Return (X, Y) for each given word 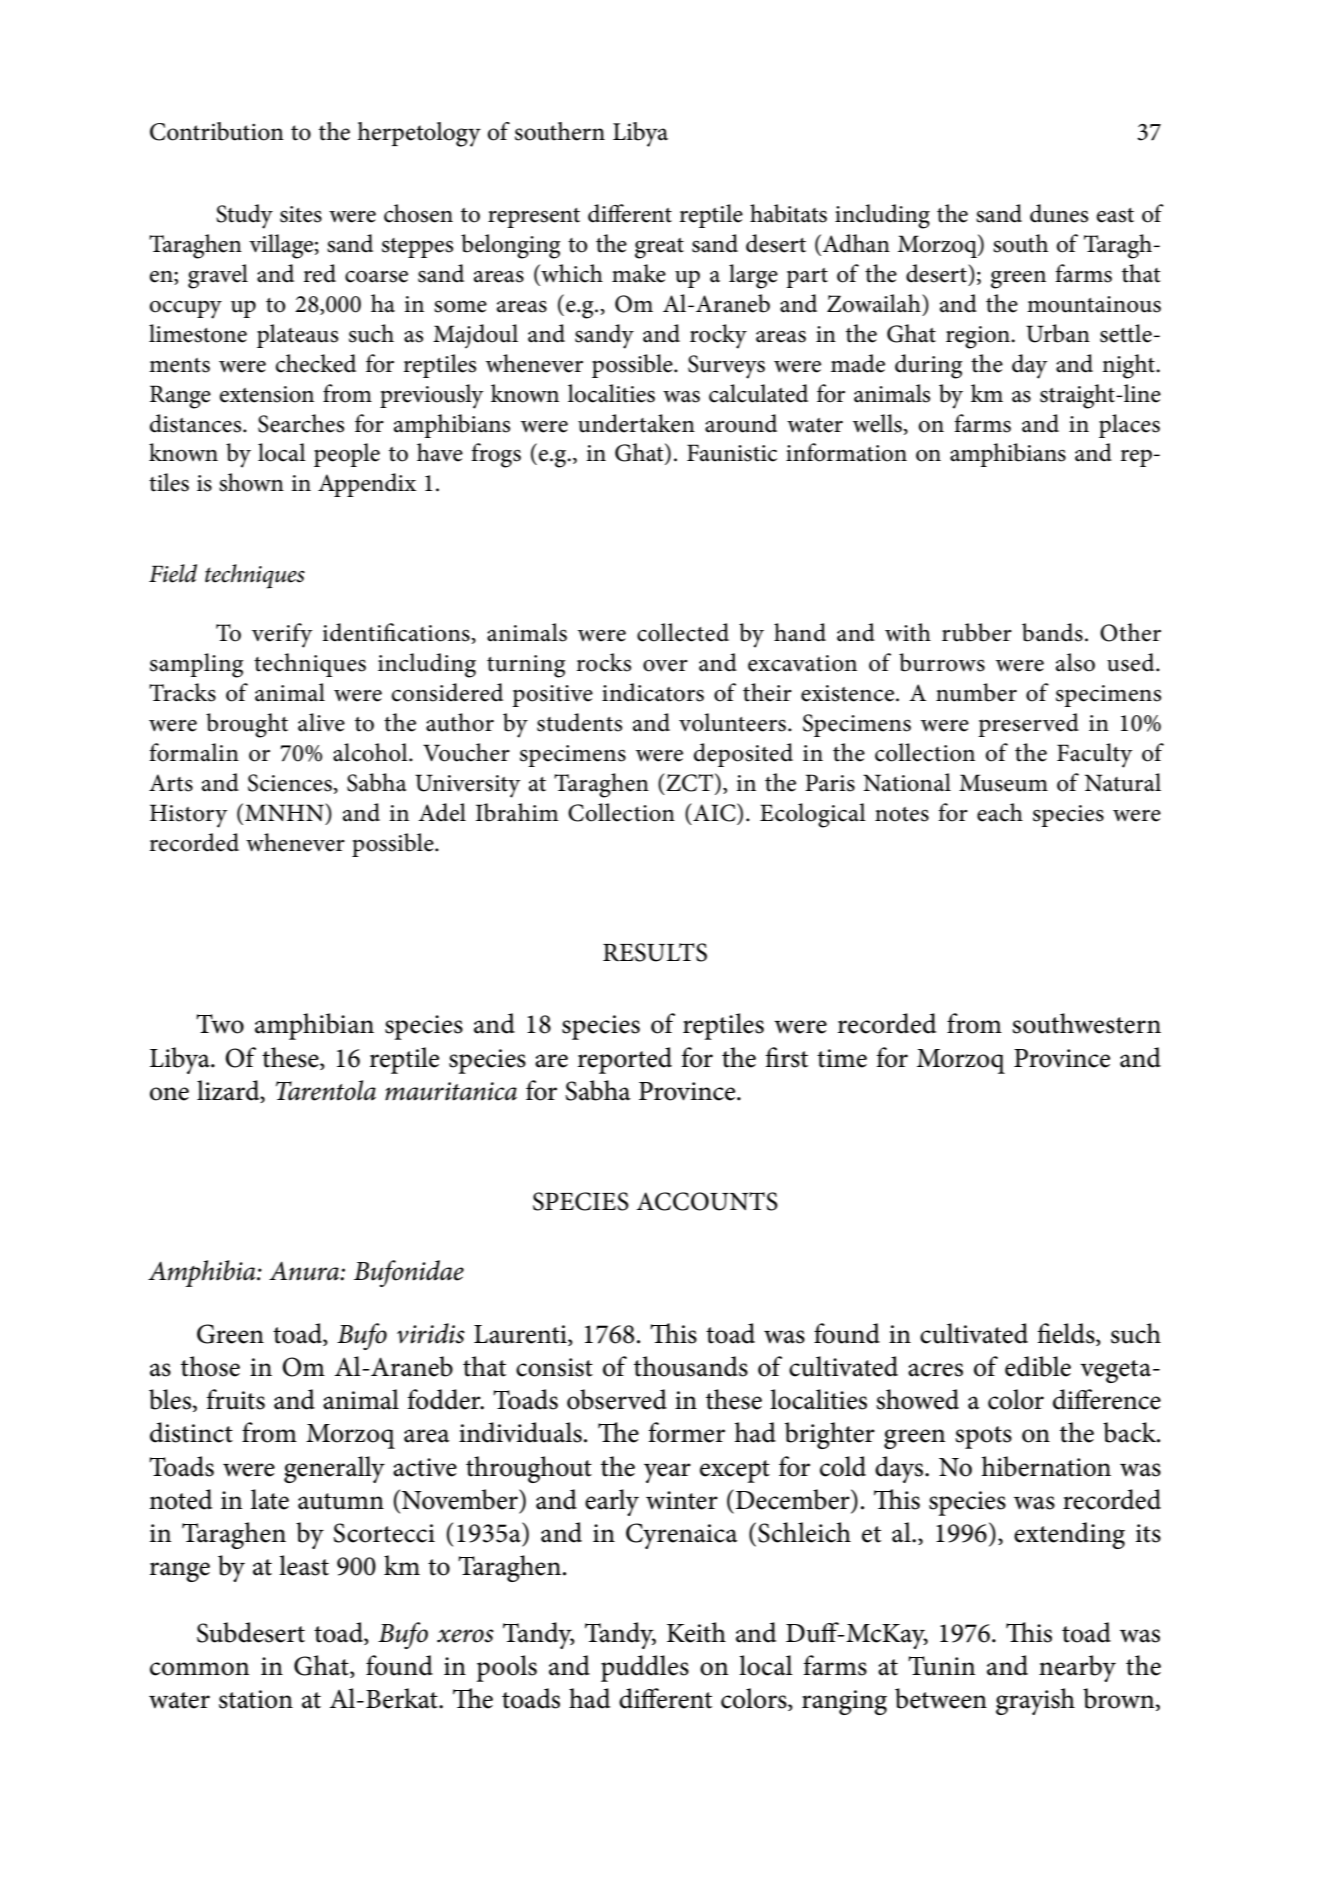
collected (683, 632)
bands (1052, 632)
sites (301, 214)
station (256, 1699)
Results (655, 952)
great (659, 248)
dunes (1059, 213)
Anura (305, 1271)
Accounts (707, 1201)
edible (1038, 1366)
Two (220, 1024)
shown (251, 482)
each (1000, 812)
